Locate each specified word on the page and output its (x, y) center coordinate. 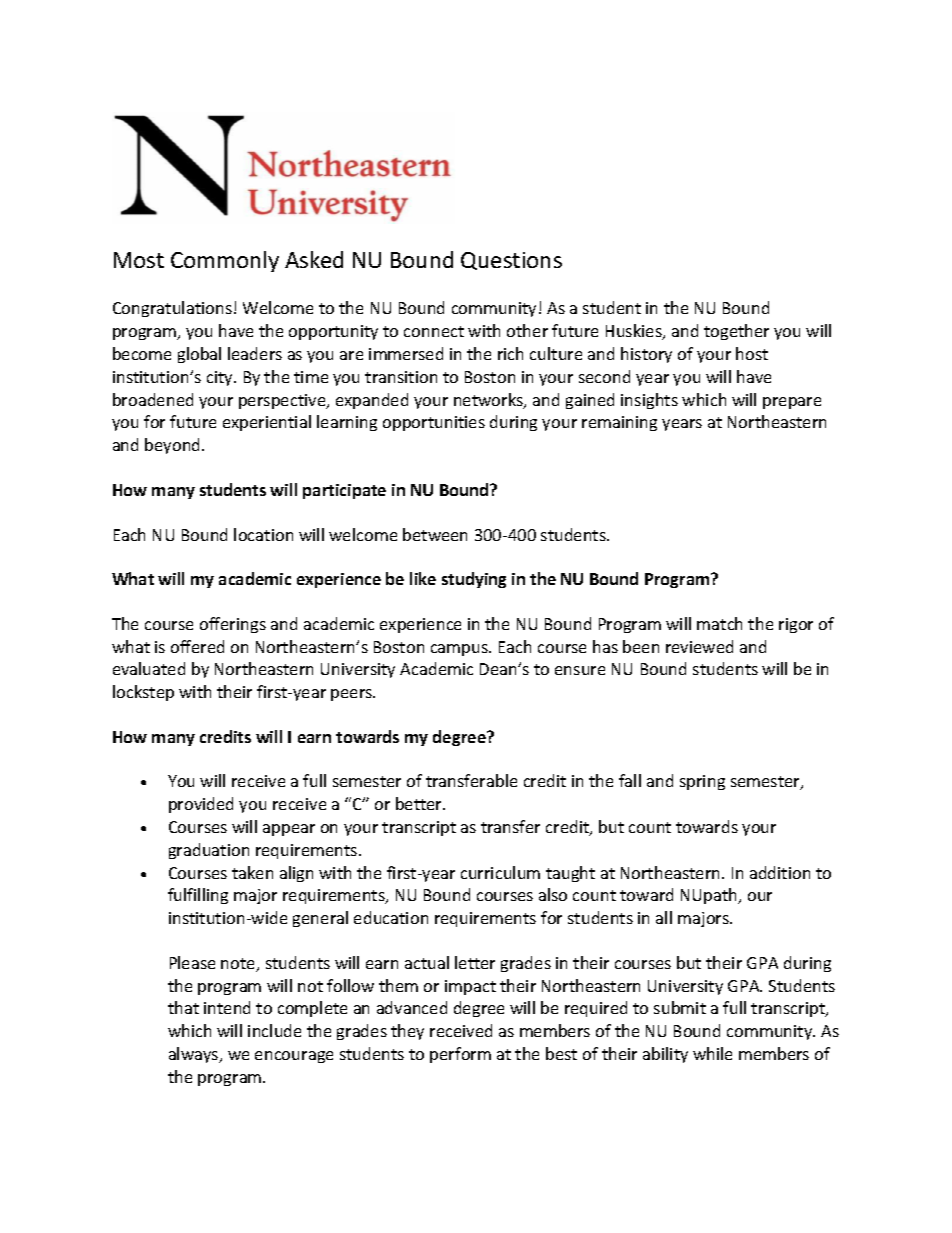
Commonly (225, 261)
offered (197, 646)
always (195, 1055)
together (736, 332)
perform (460, 1055)
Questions (511, 261)
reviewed (699, 646)
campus (460, 650)
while (712, 1053)
